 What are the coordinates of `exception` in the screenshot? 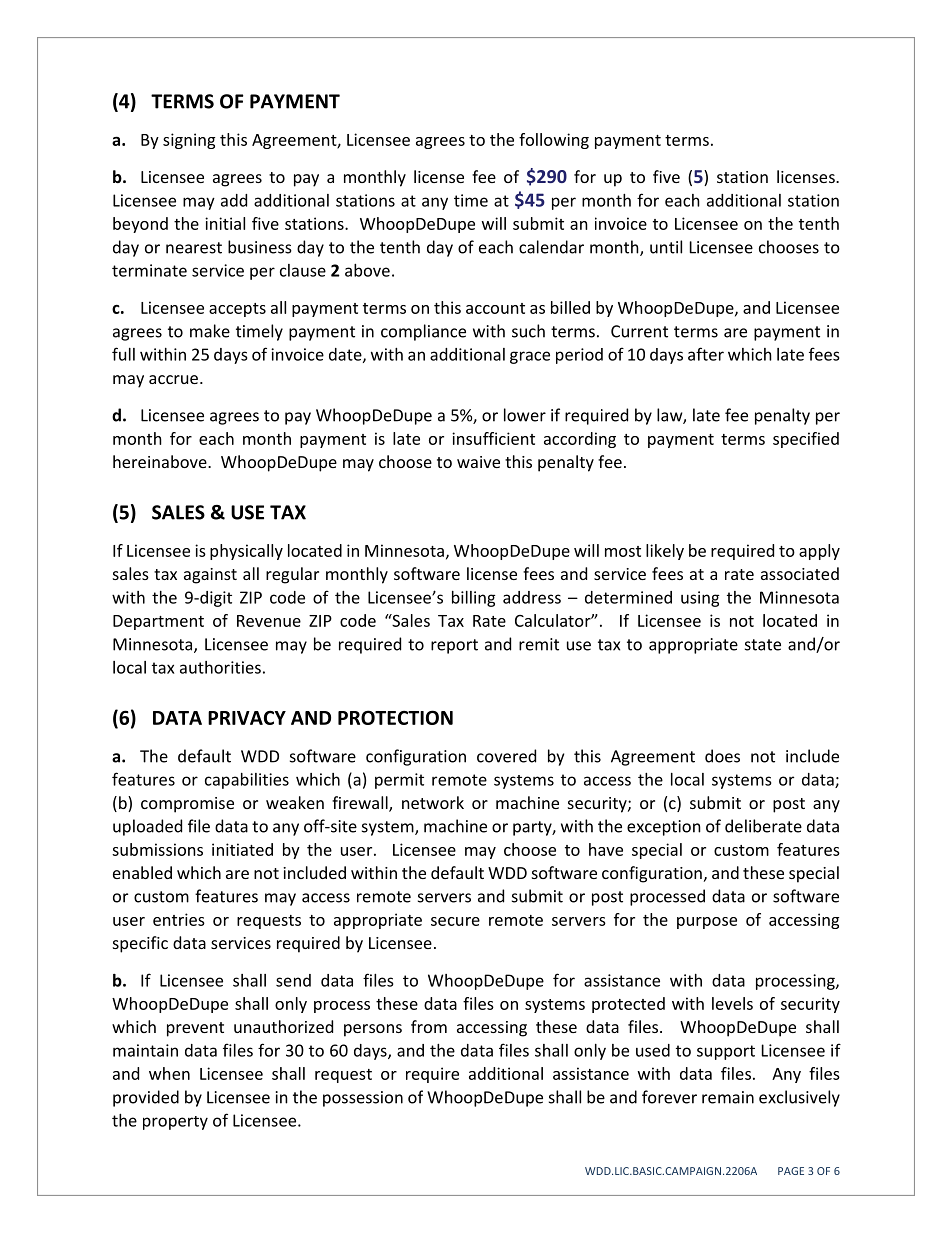 It's located at (664, 828).
